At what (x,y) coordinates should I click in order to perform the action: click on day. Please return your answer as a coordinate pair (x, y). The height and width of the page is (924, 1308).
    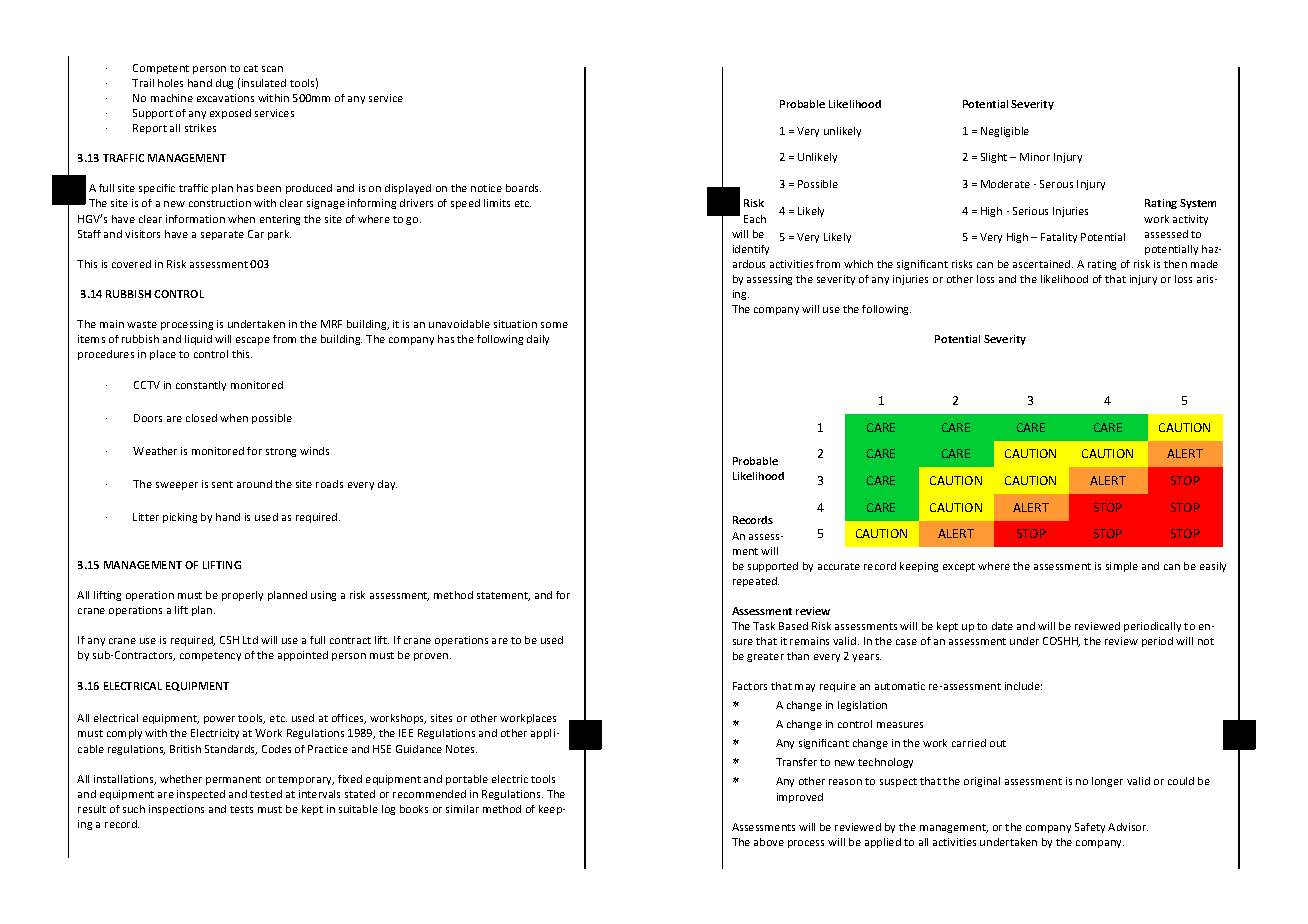
    Looking at the image, I should click on (387, 485).
